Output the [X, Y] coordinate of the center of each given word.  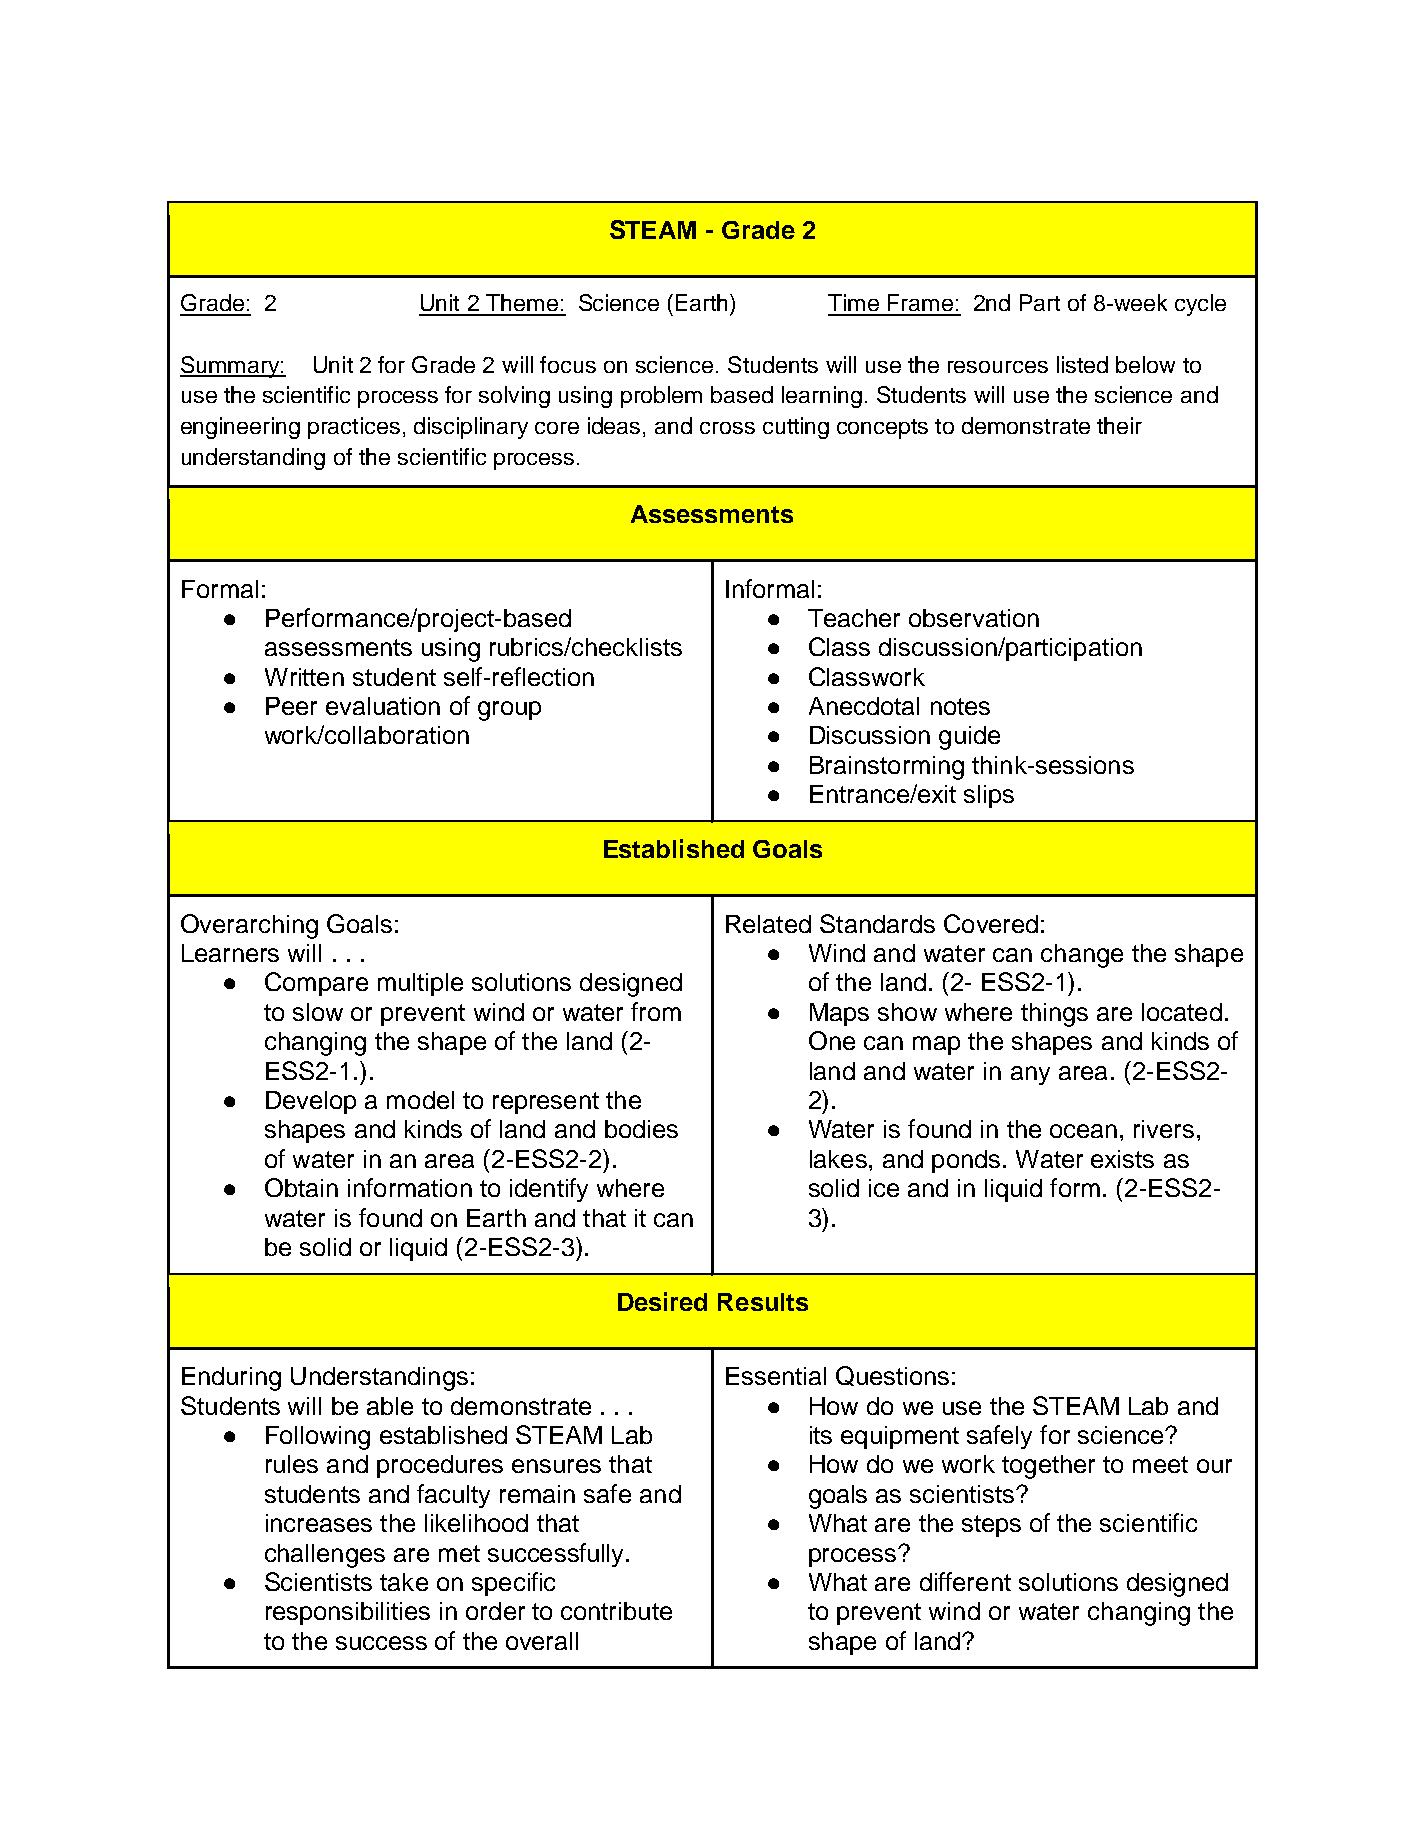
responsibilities [348, 1613]
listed [1082, 364]
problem [661, 397]
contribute [616, 1611]
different [965, 1581]
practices [354, 428]
